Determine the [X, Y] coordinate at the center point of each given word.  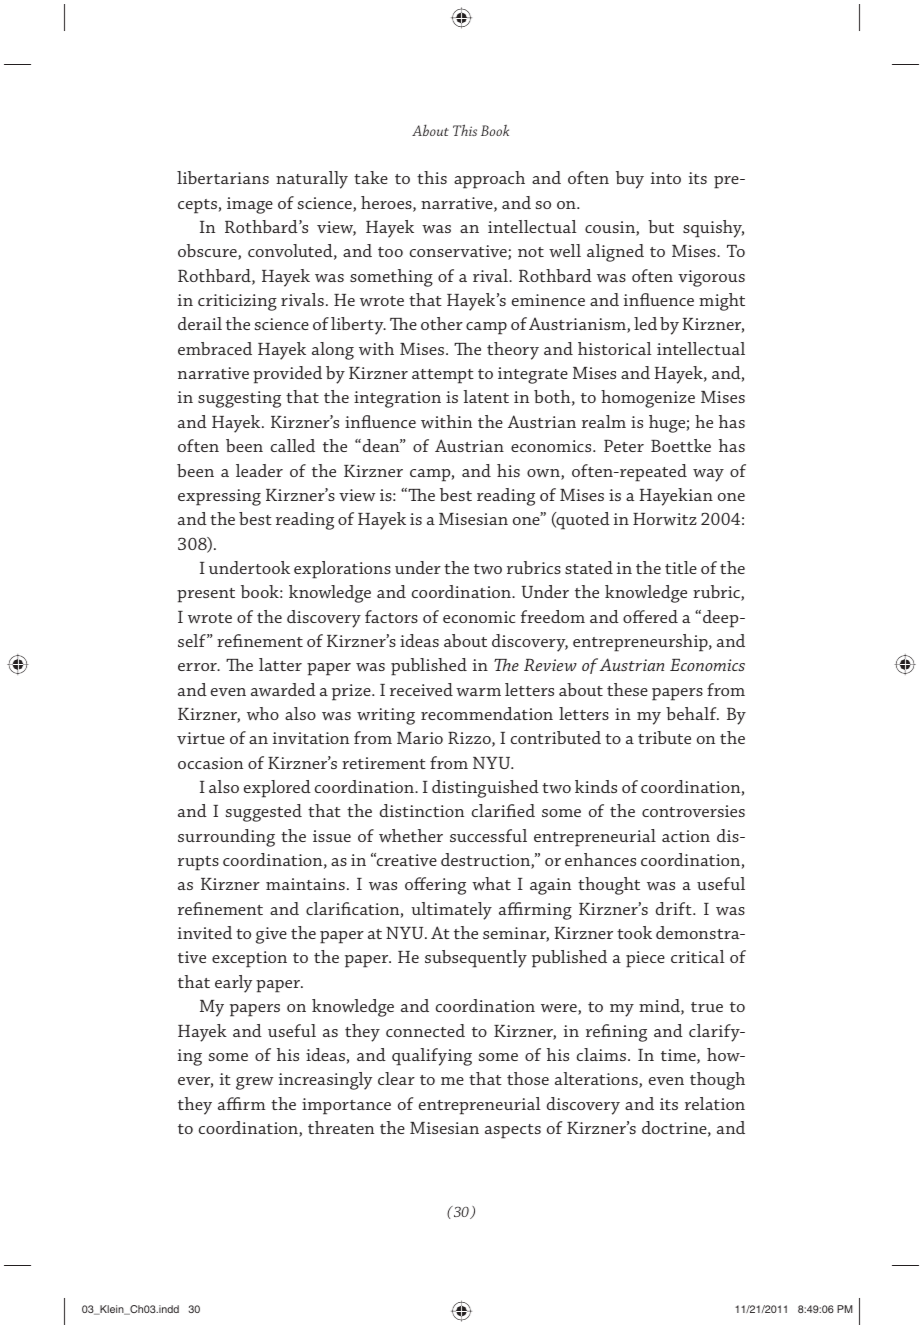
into [666, 178]
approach [489, 180]
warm [478, 692]
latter [280, 664]
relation [715, 1103]
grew [255, 1083]
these [627, 689]
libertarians [223, 177]
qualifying [432, 1057]
